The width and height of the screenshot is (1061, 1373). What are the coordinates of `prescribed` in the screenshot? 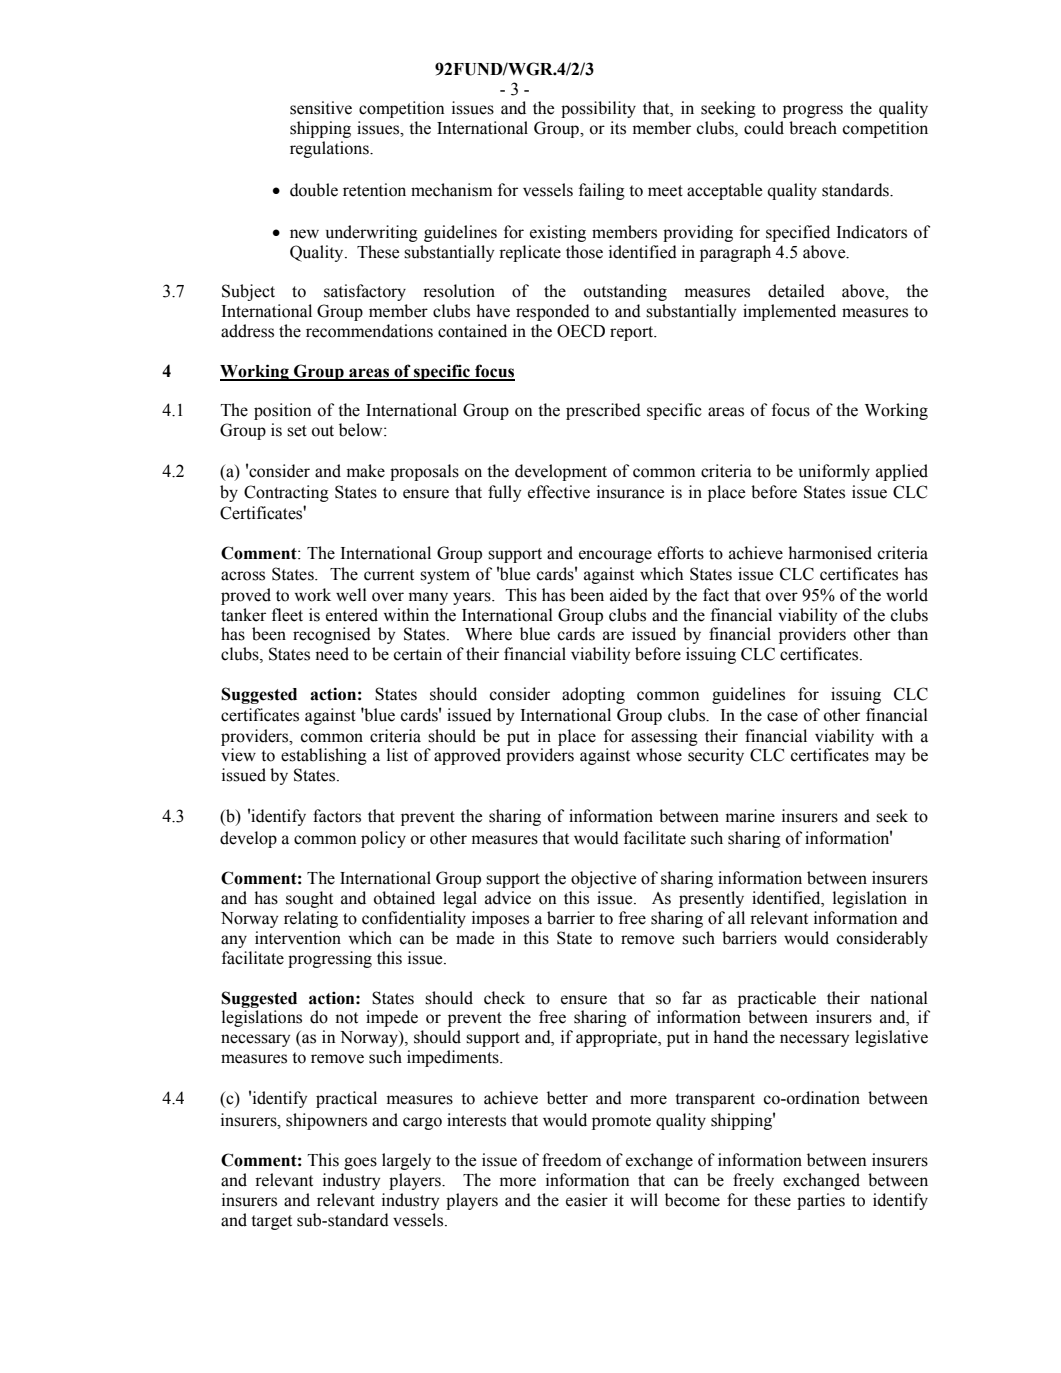 It's located at (603, 411).
